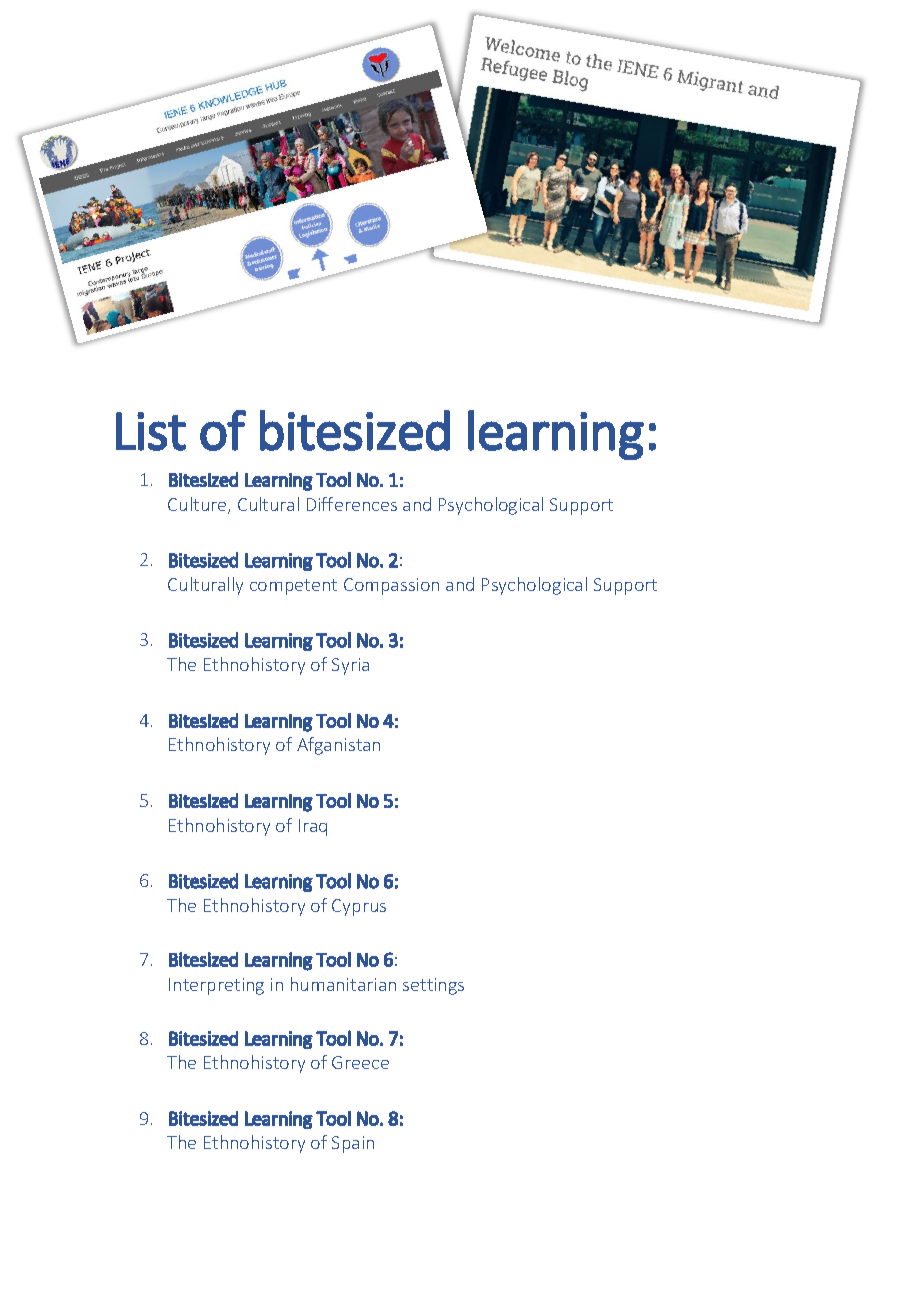 The image size is (924, 1308). What do you see at coordinates (350, 666) in the page?
I see `Syria` at bounding box center [350, 666].
